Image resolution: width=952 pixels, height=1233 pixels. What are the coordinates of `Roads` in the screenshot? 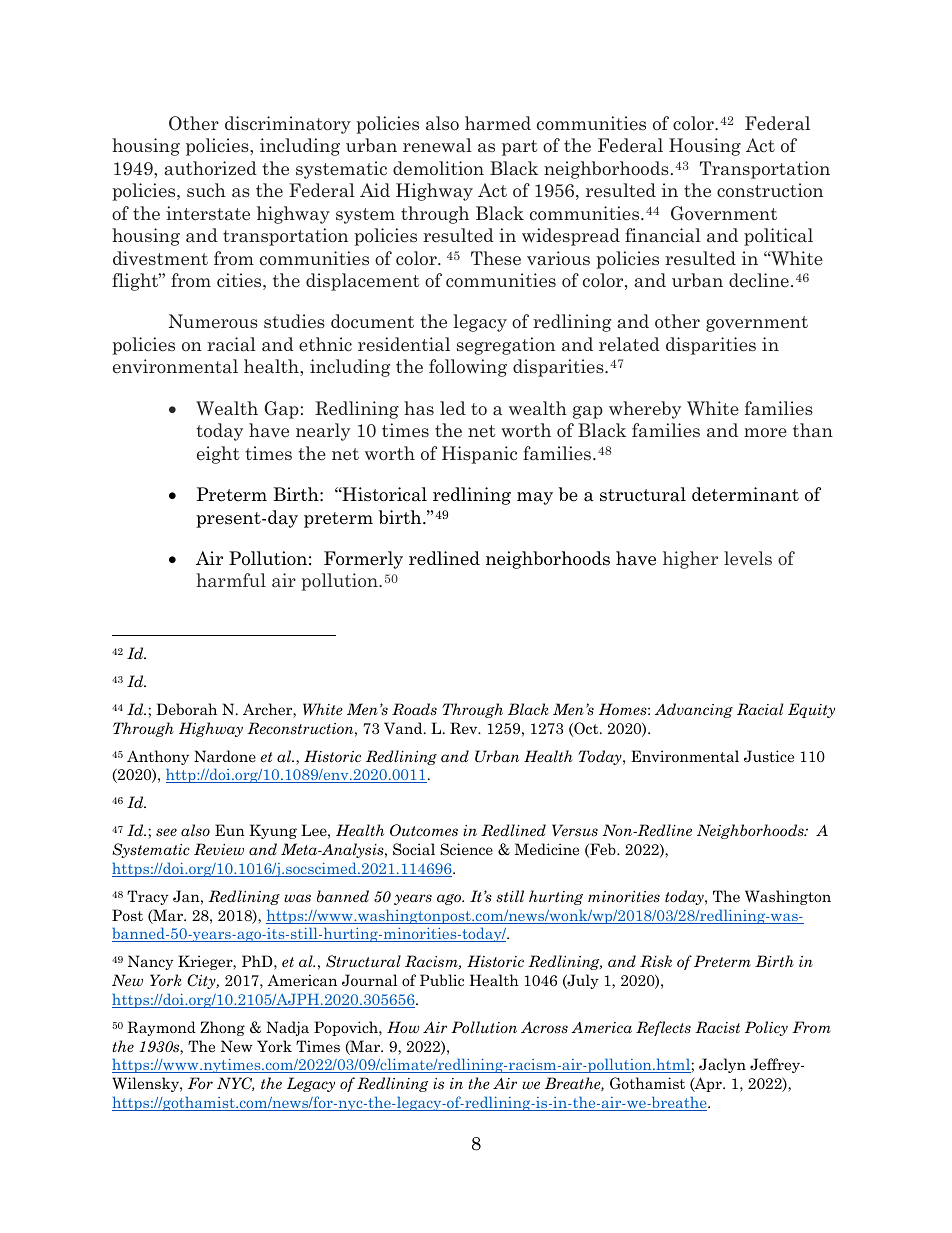 It's located at (414, 709).
